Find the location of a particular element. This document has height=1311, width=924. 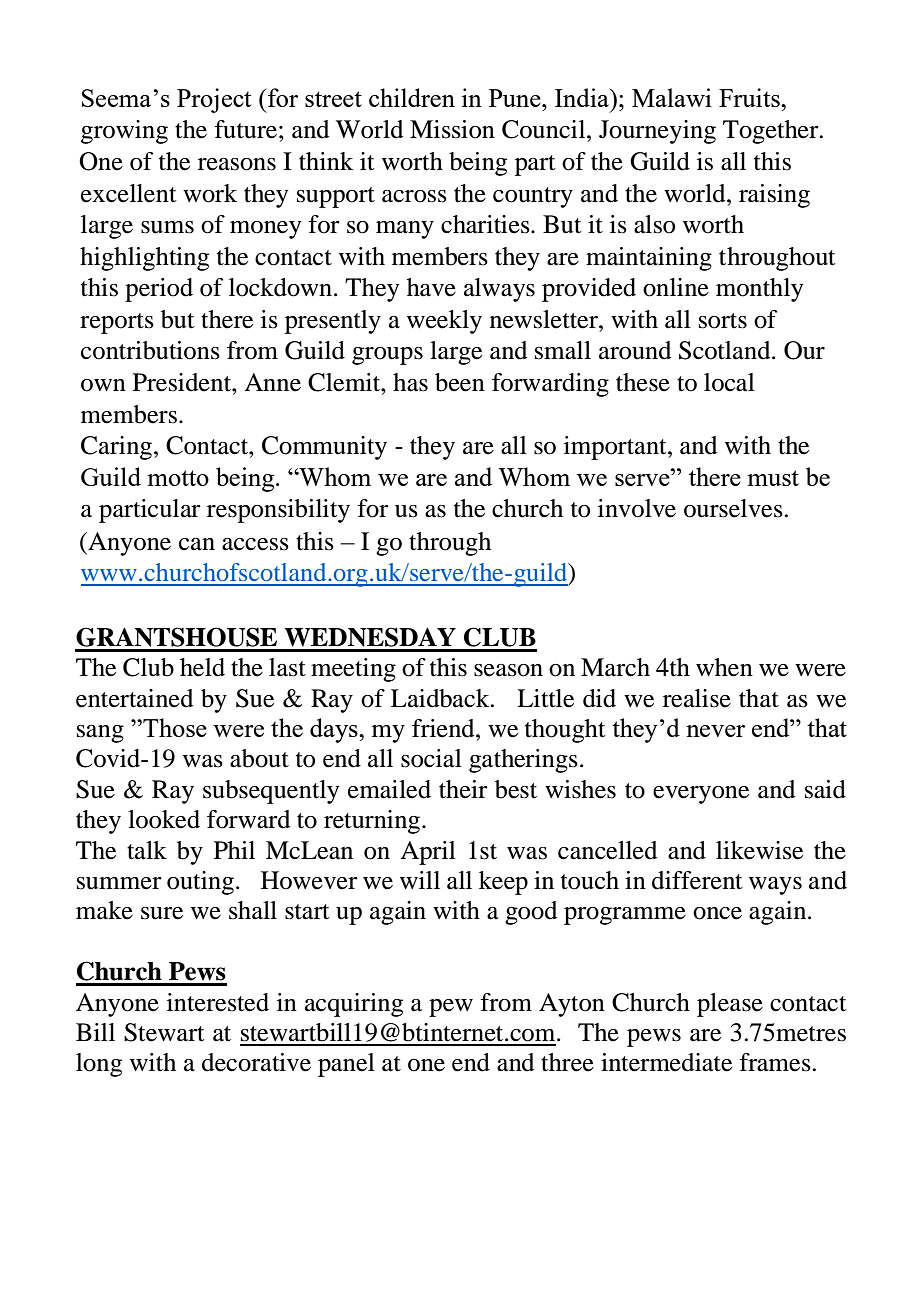

please is located at coordinates (730, 1005).
